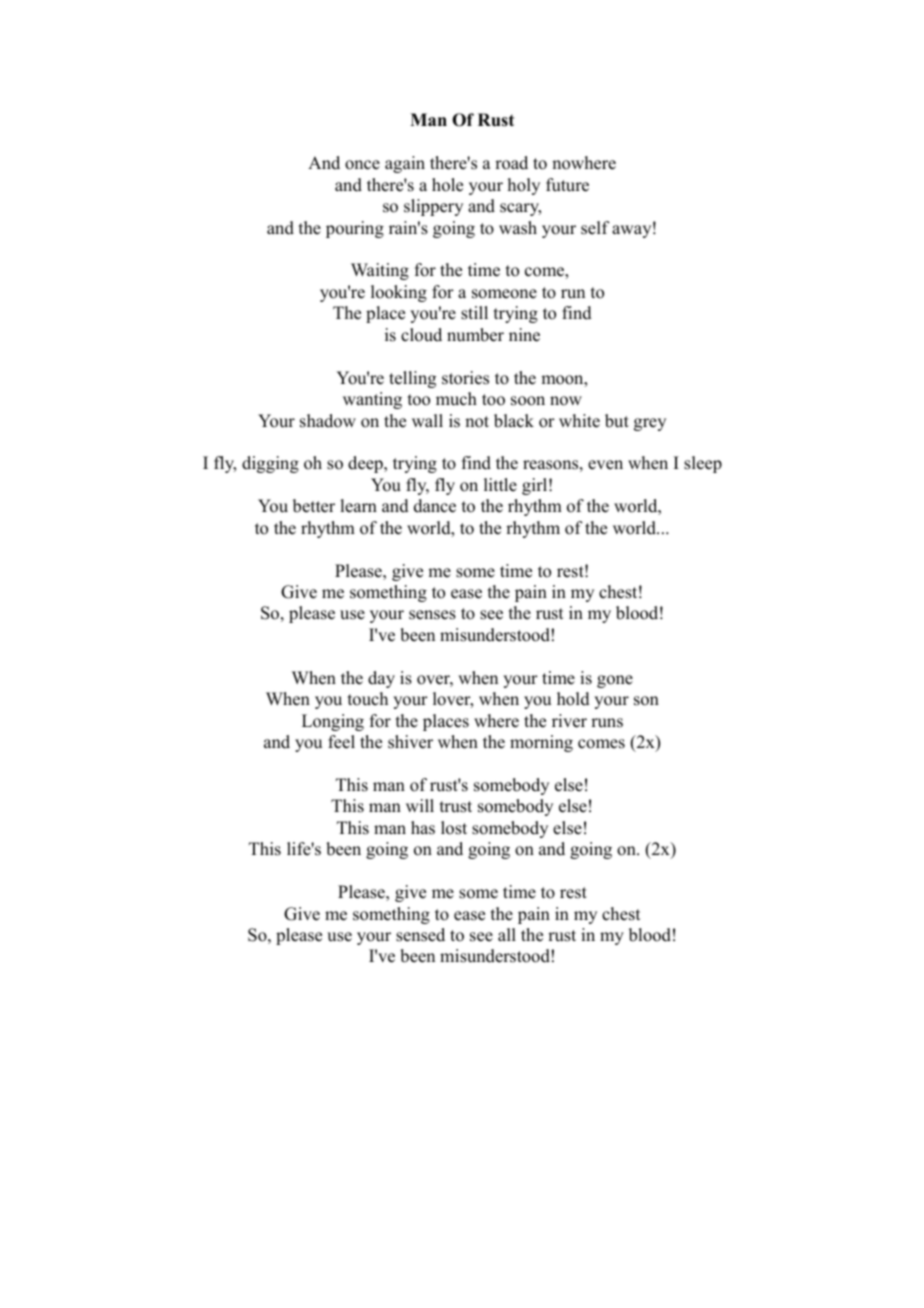 Image resolution: width=924 pixels, height=1308 pixels. What do you see at coordinates (314, 506) in the document?
I see `better` at bounding box center [314, 506].
